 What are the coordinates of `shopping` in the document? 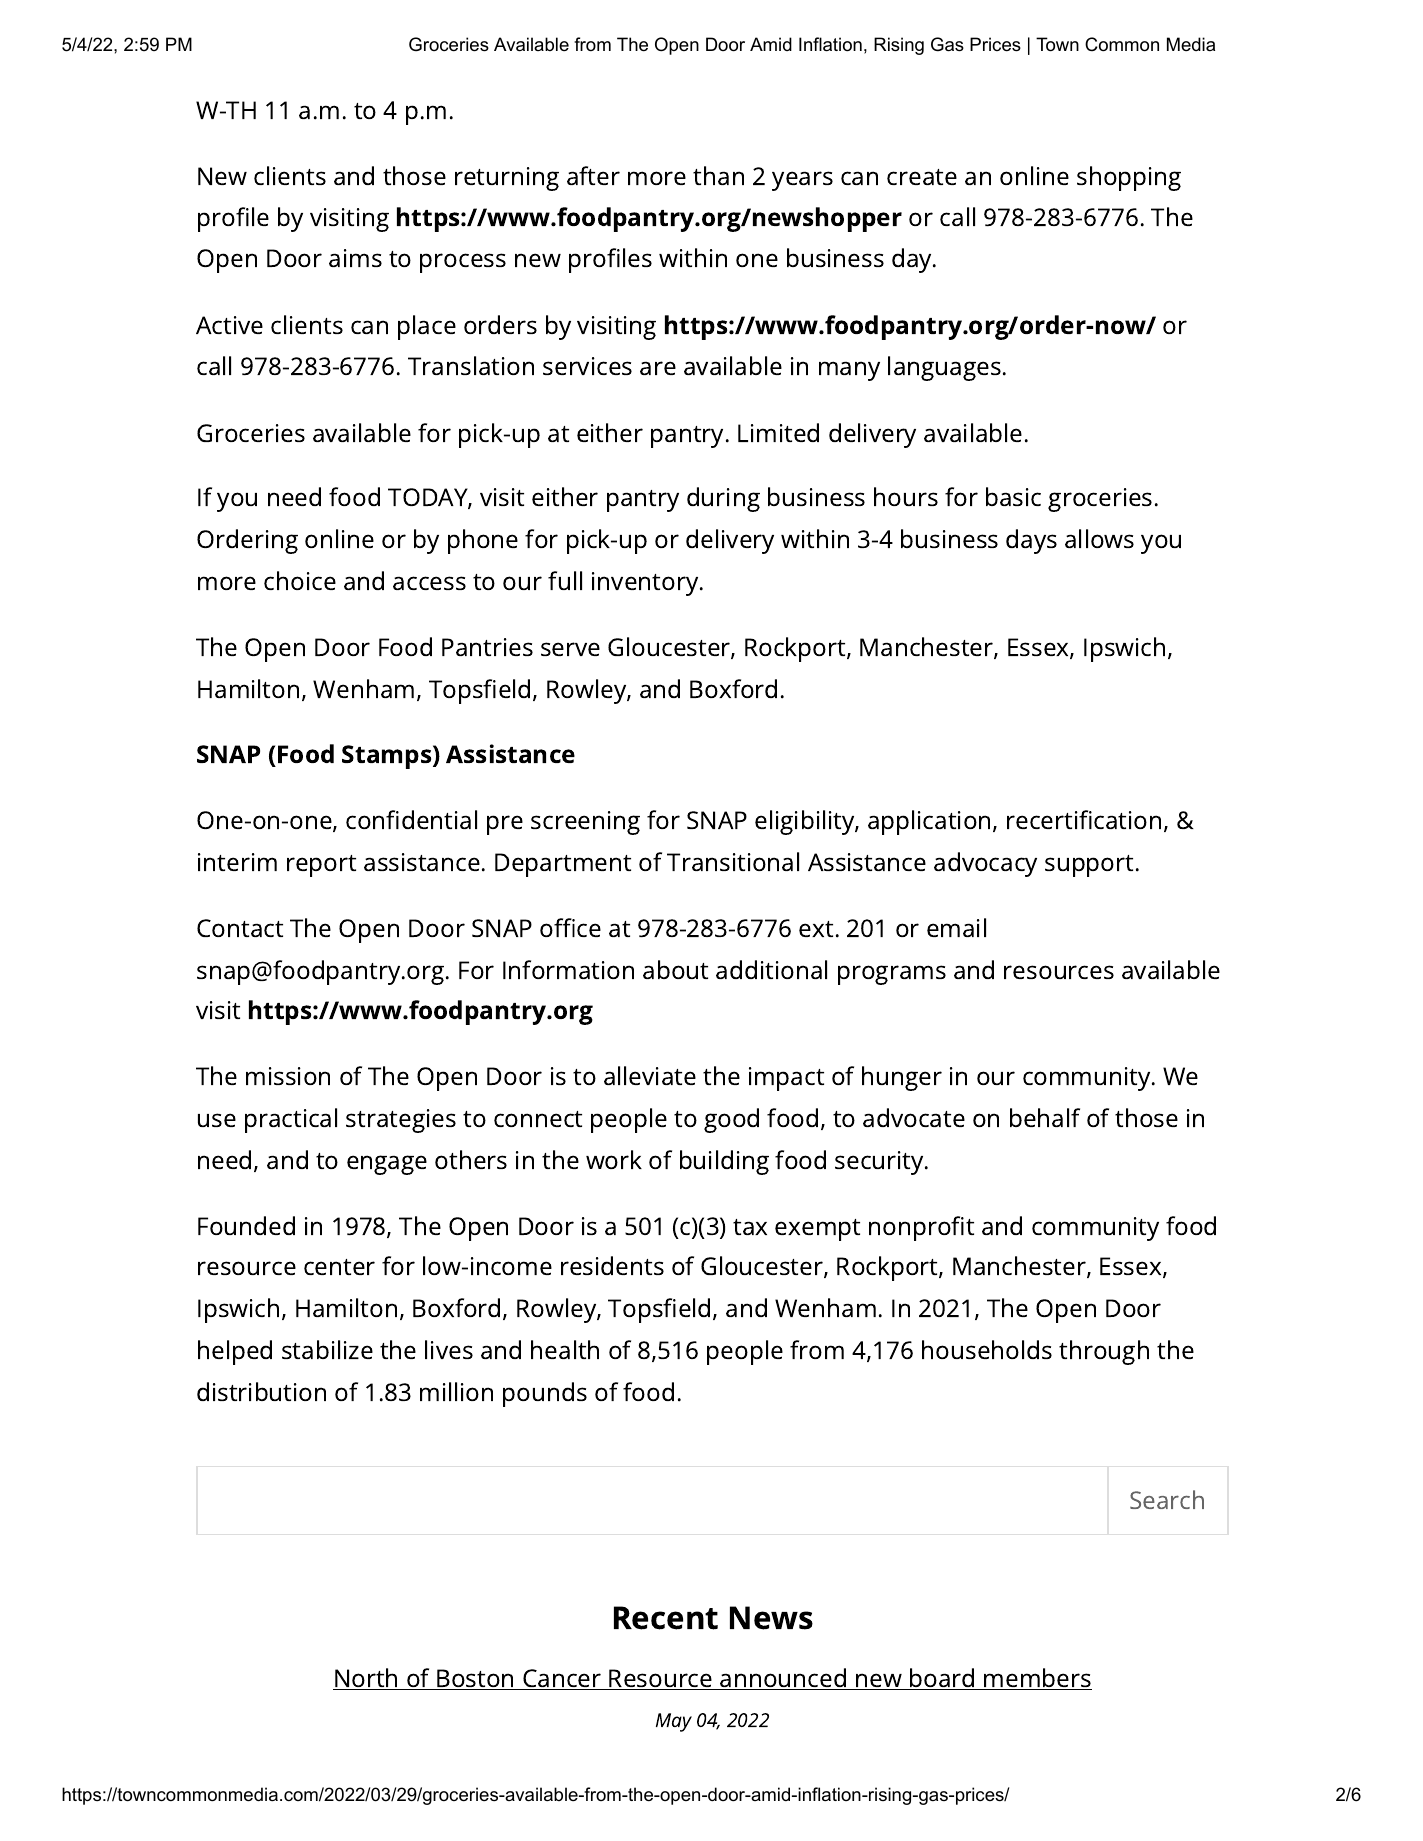 It's located at (1129, 178).
